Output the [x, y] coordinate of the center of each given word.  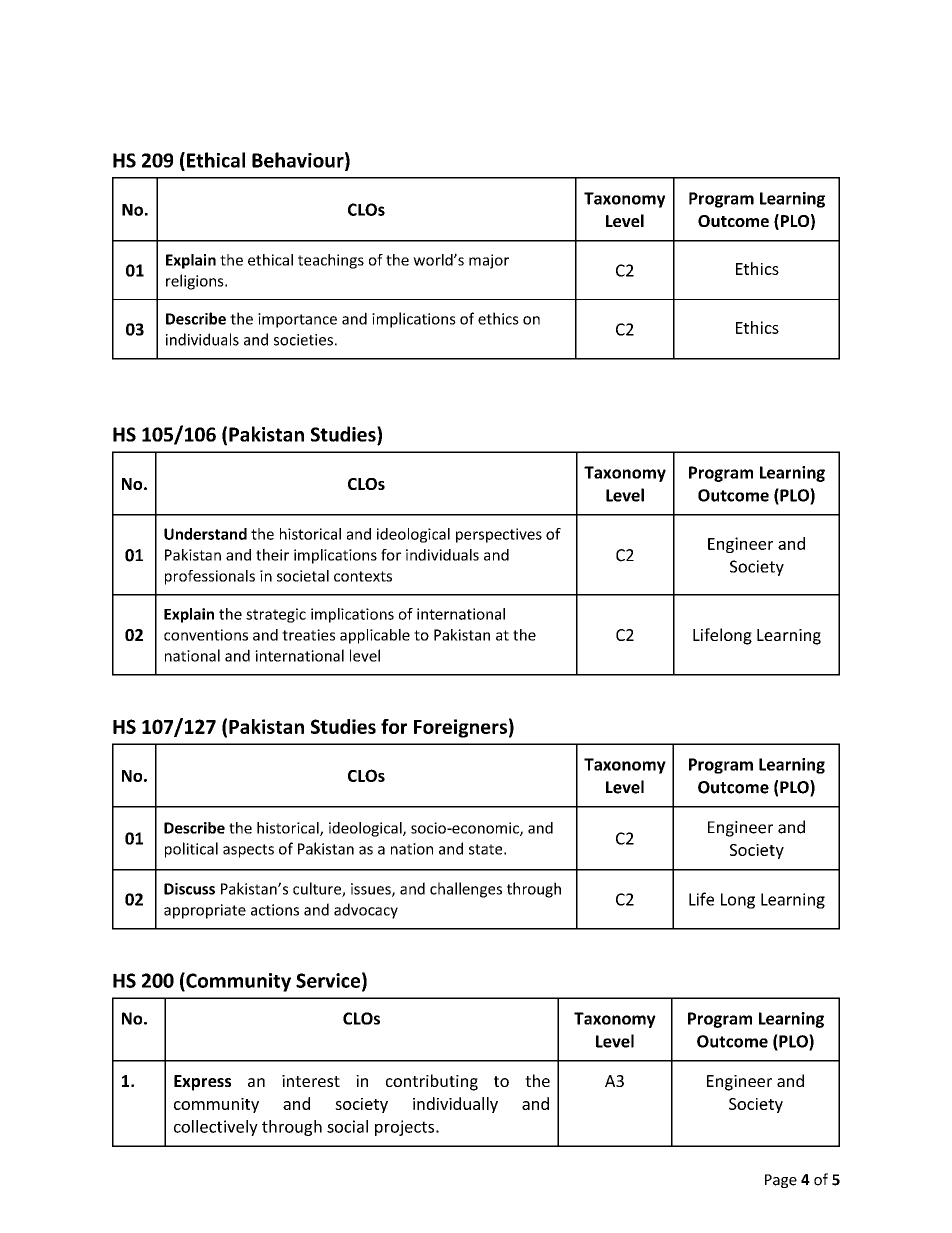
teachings [331, 261]
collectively [216, 1128]
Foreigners [460, 728]
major [489, 261]
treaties [308, 635]
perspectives [499, 535]
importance [297, 320]
